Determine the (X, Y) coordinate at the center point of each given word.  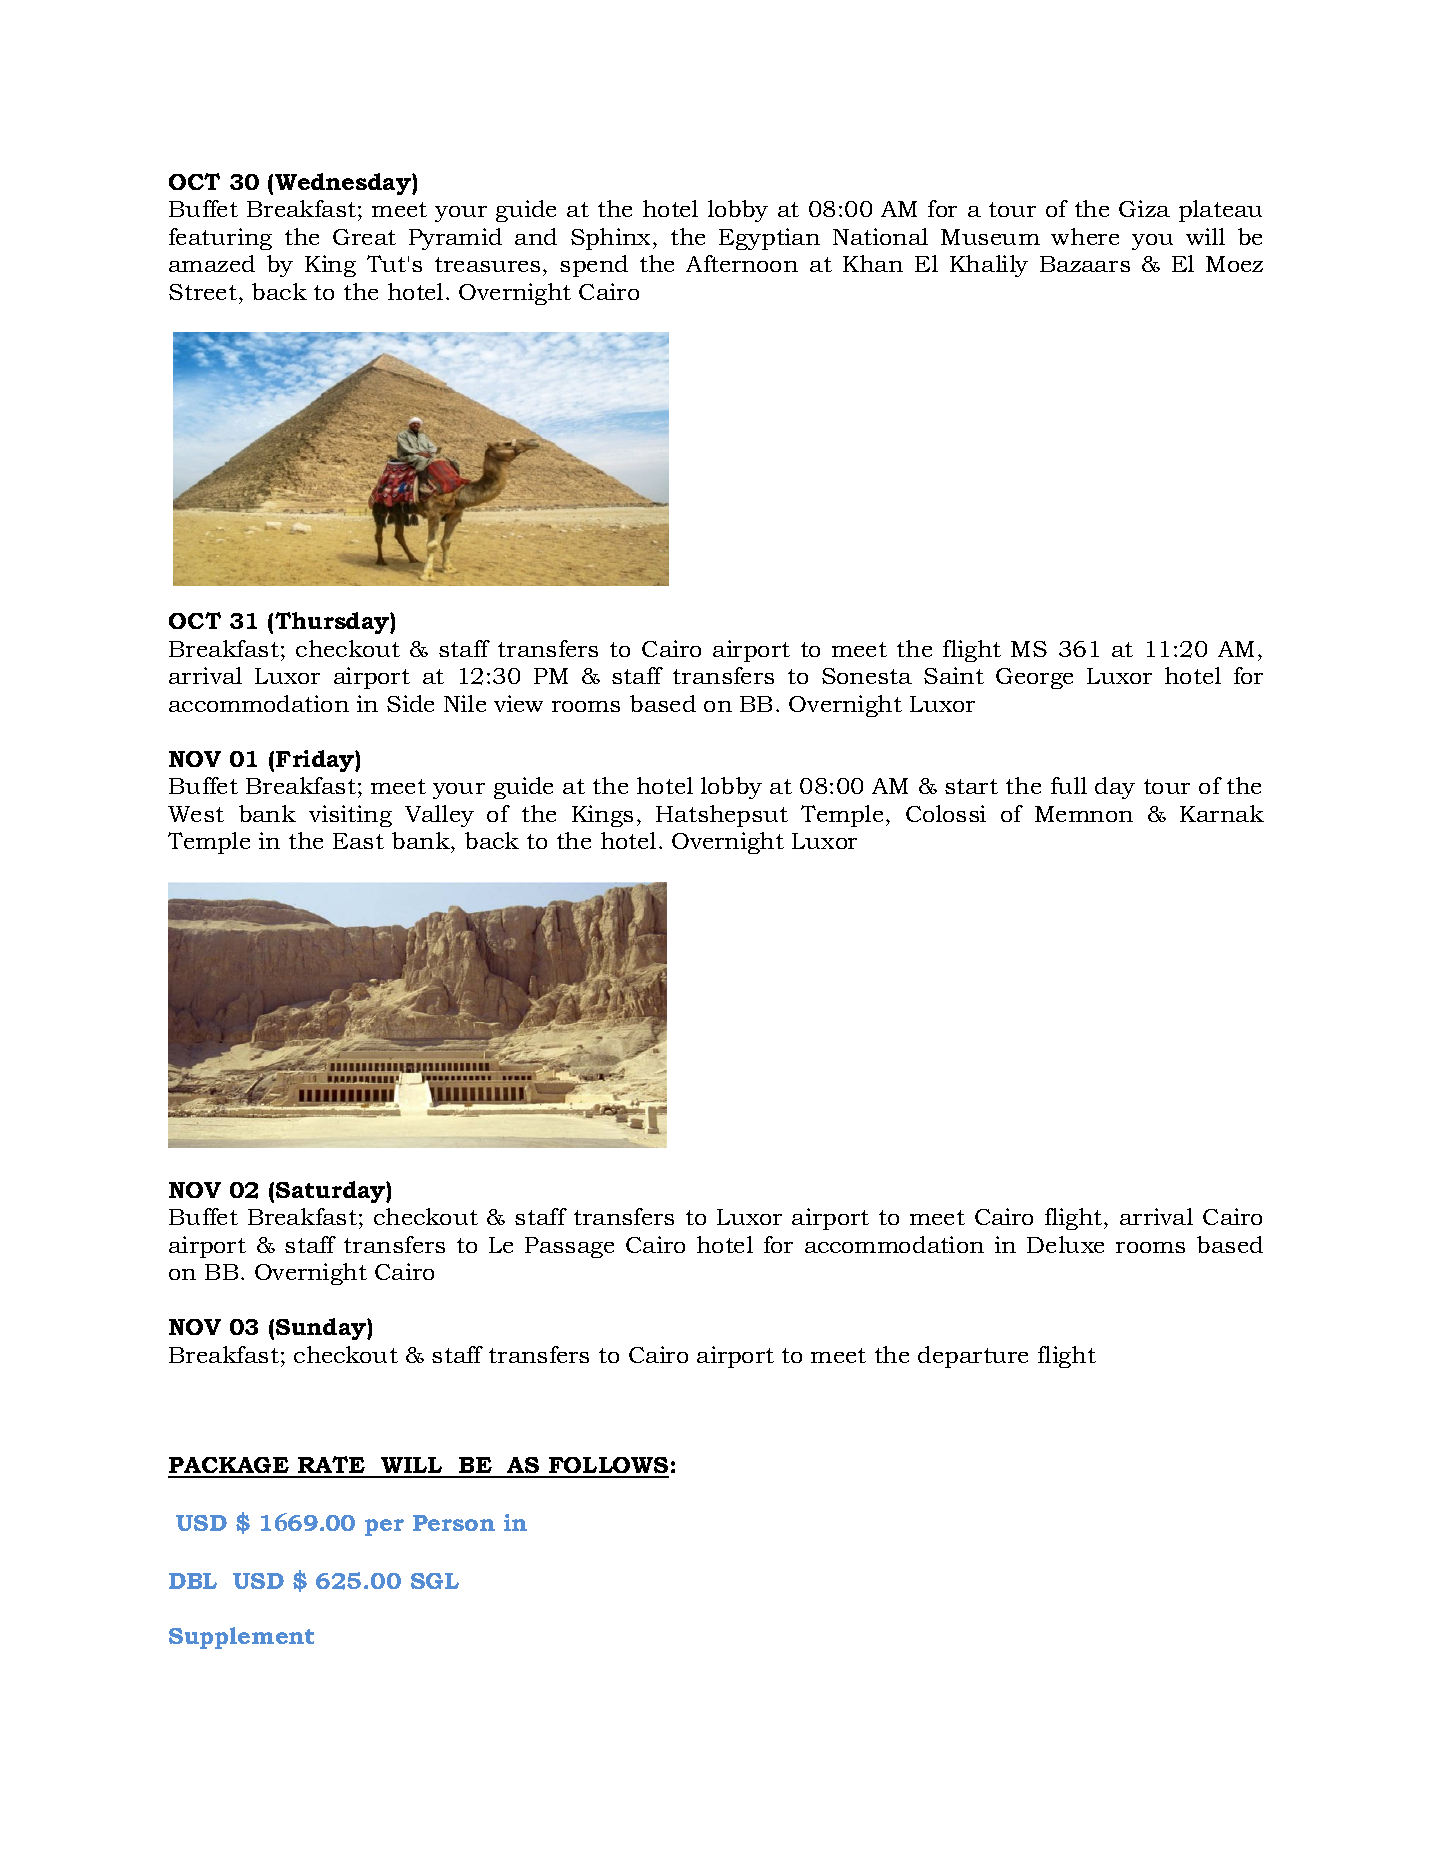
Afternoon (742, 263)
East (358, 841)
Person (454, 1523)
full (1069, 785)
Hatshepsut (722, 816)
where (1085, 236)
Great (364, 237)
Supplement (241, 1638)
